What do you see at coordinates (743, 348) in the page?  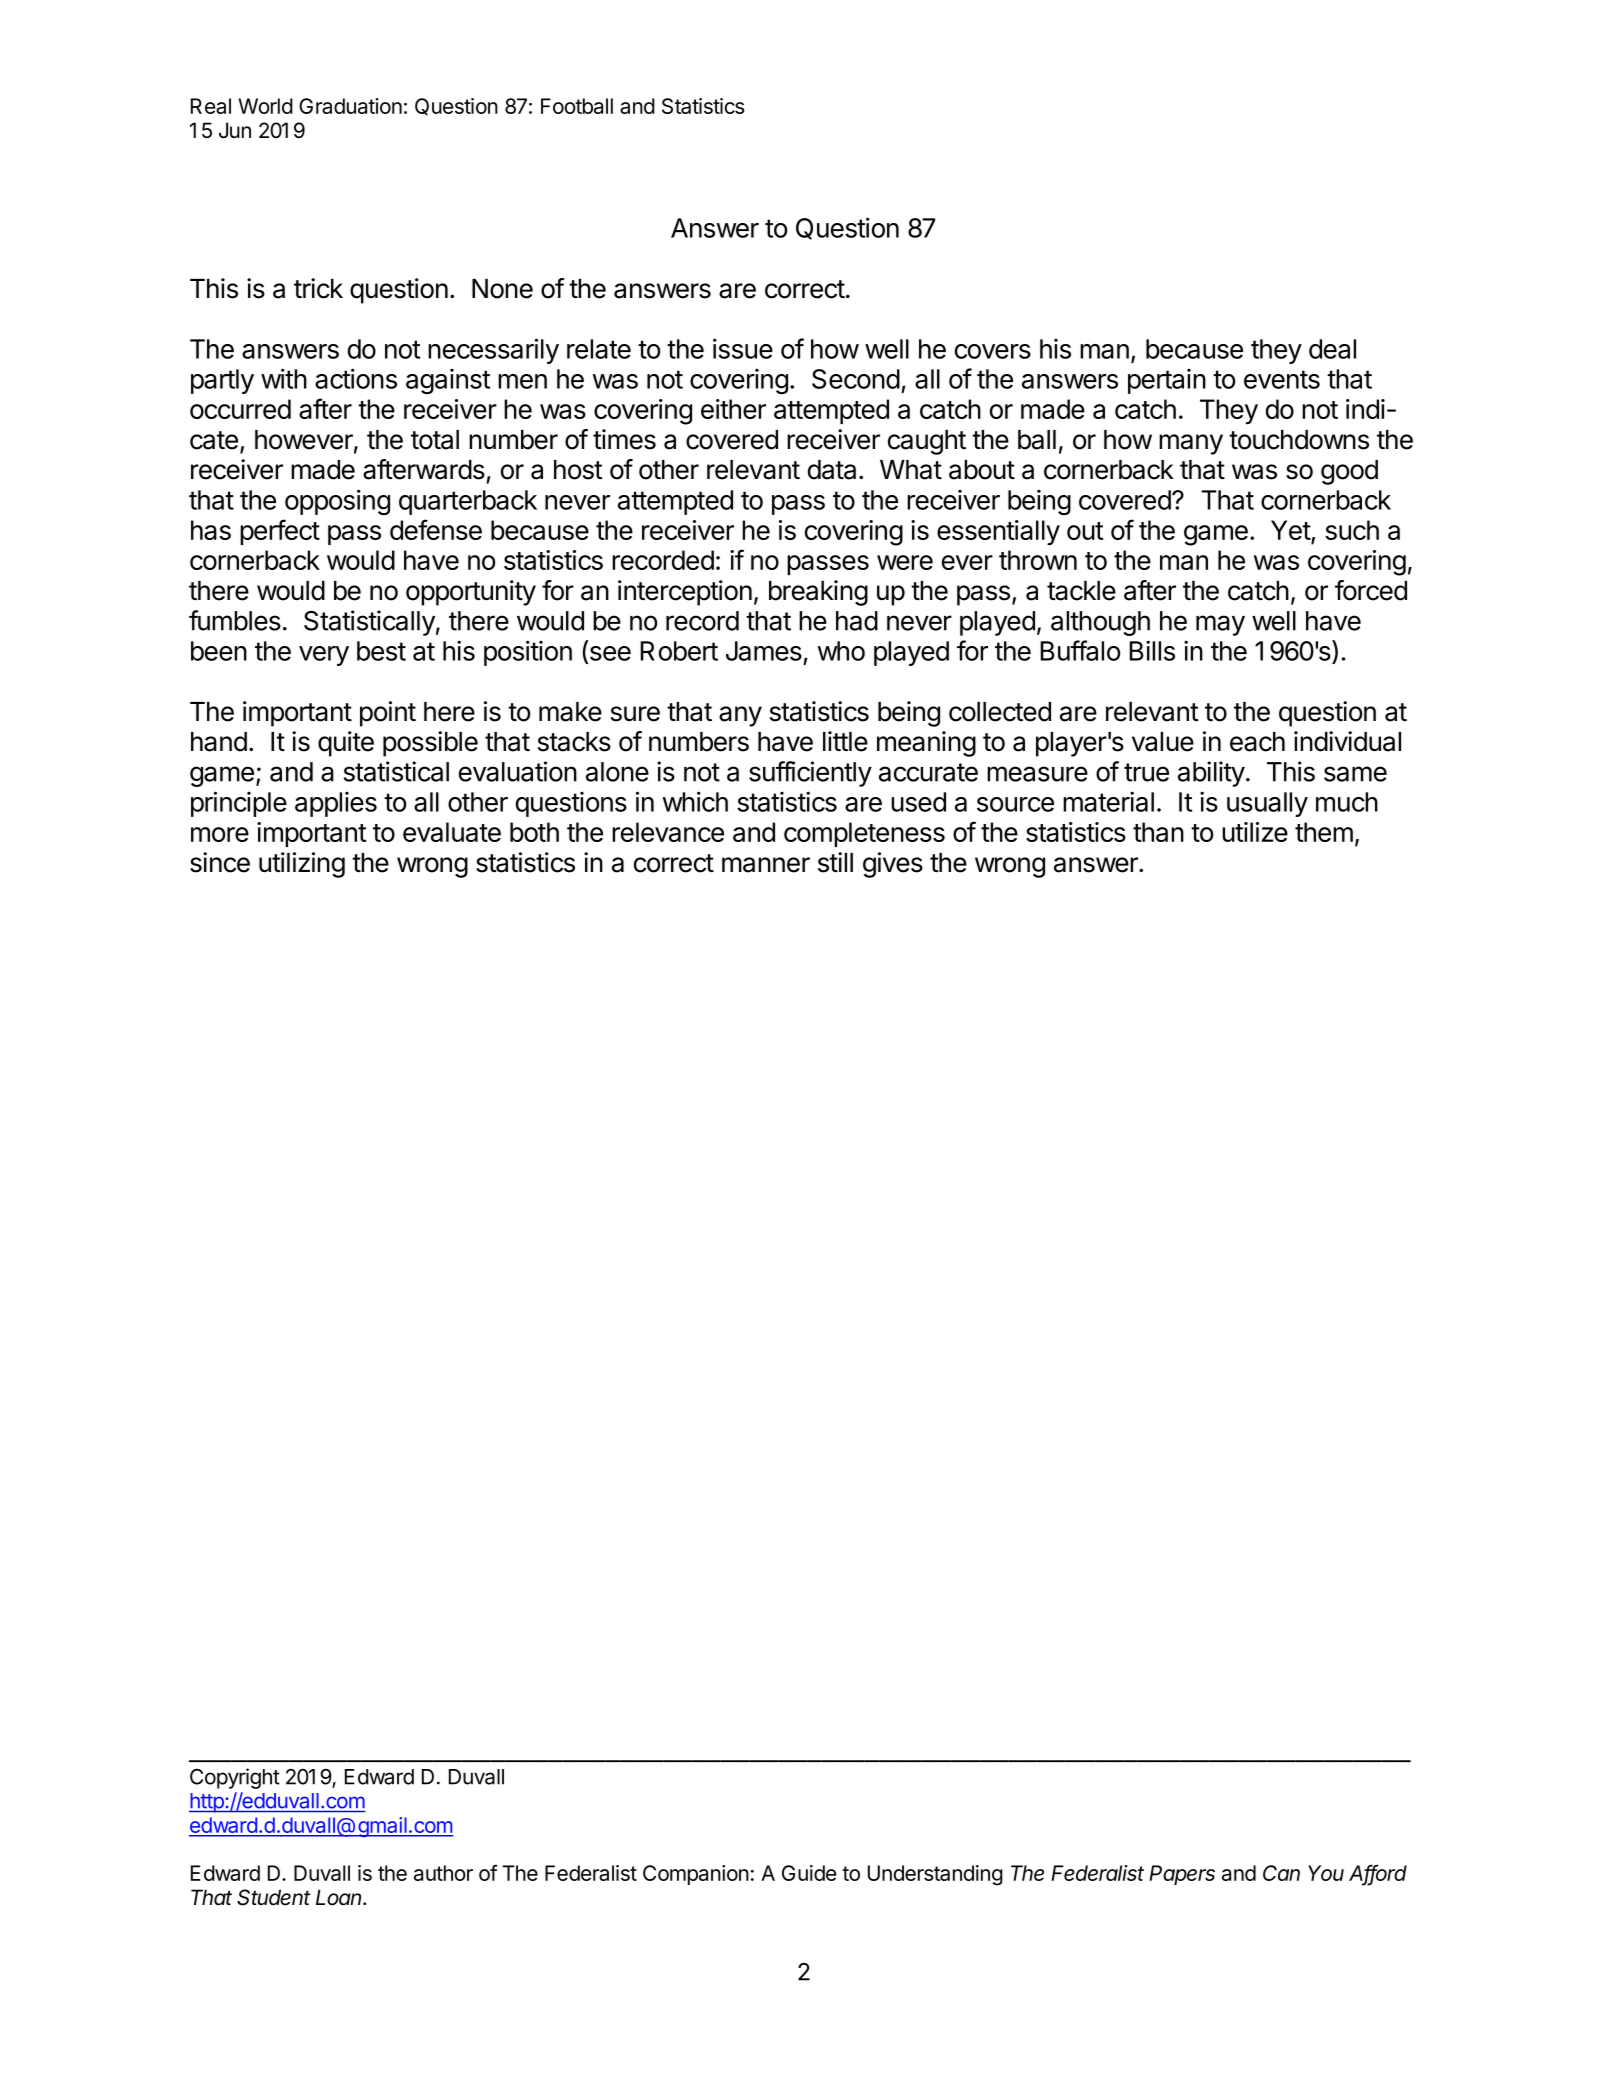 I see `issue` at bounding box center [743, 348].
